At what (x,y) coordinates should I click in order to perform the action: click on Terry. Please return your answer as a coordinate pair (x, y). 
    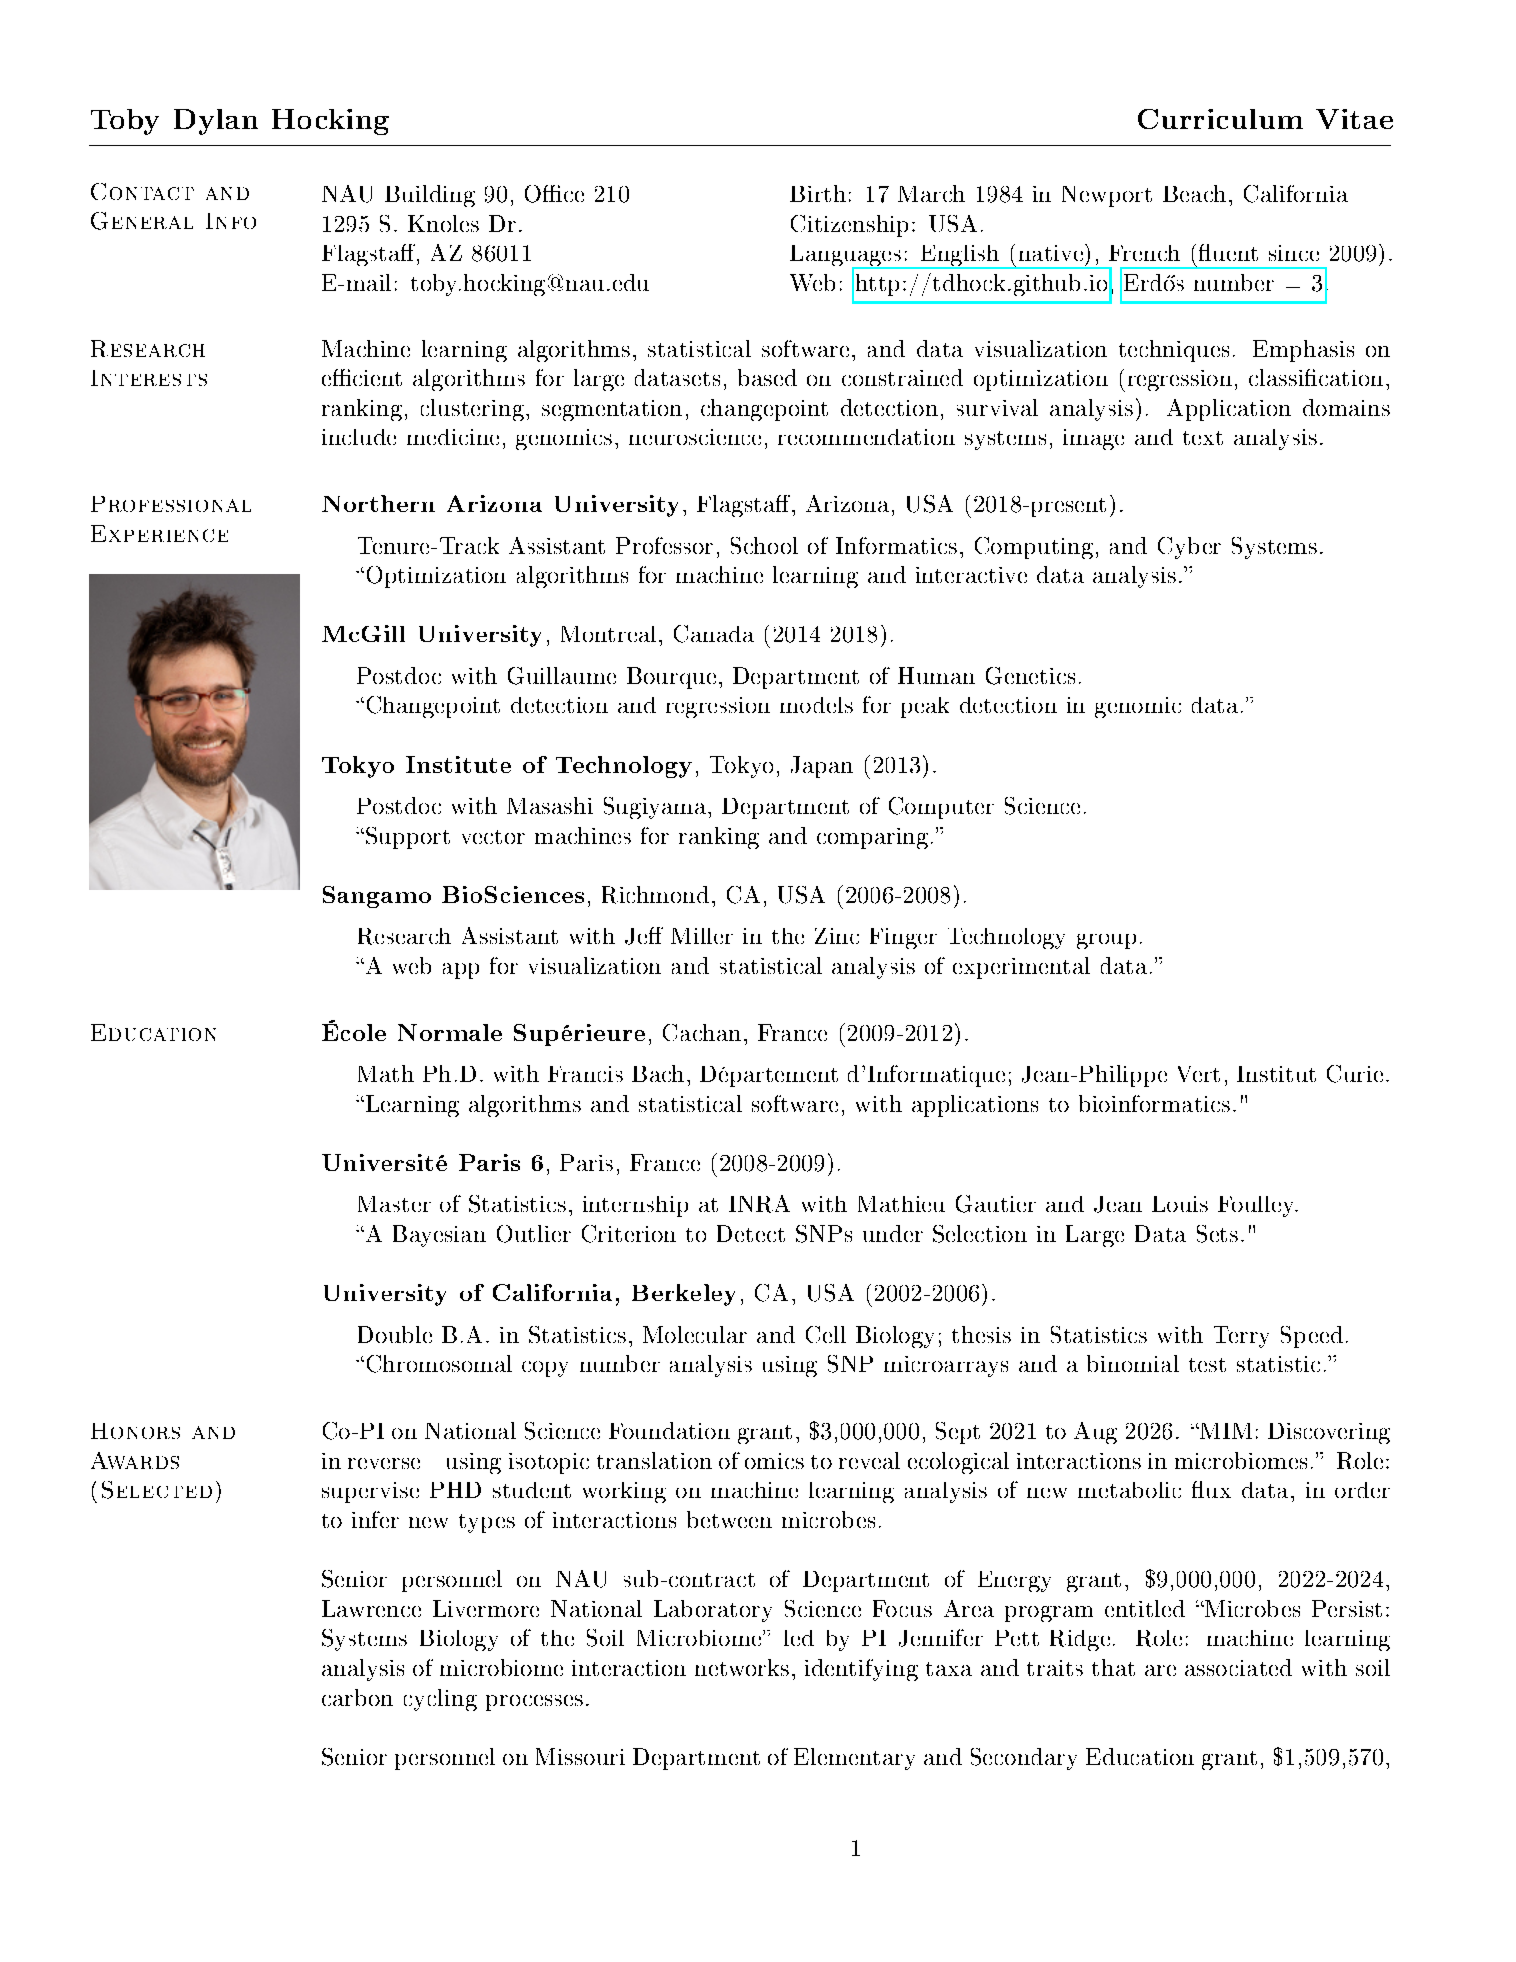
    Looking at the image, I should click on (1241, 1337).
